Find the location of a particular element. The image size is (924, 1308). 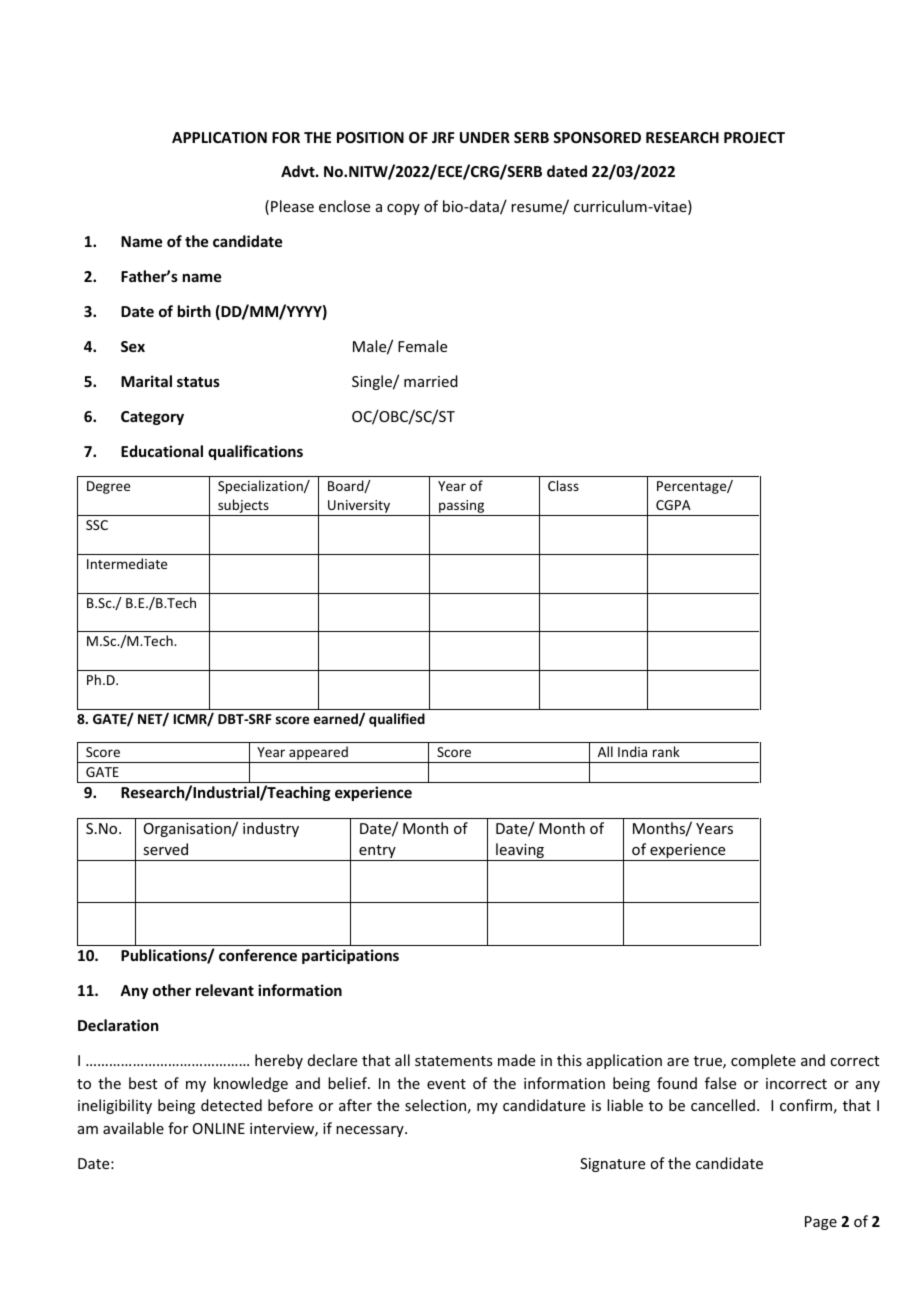

Intermediate is located at coordinates (127, 563).
